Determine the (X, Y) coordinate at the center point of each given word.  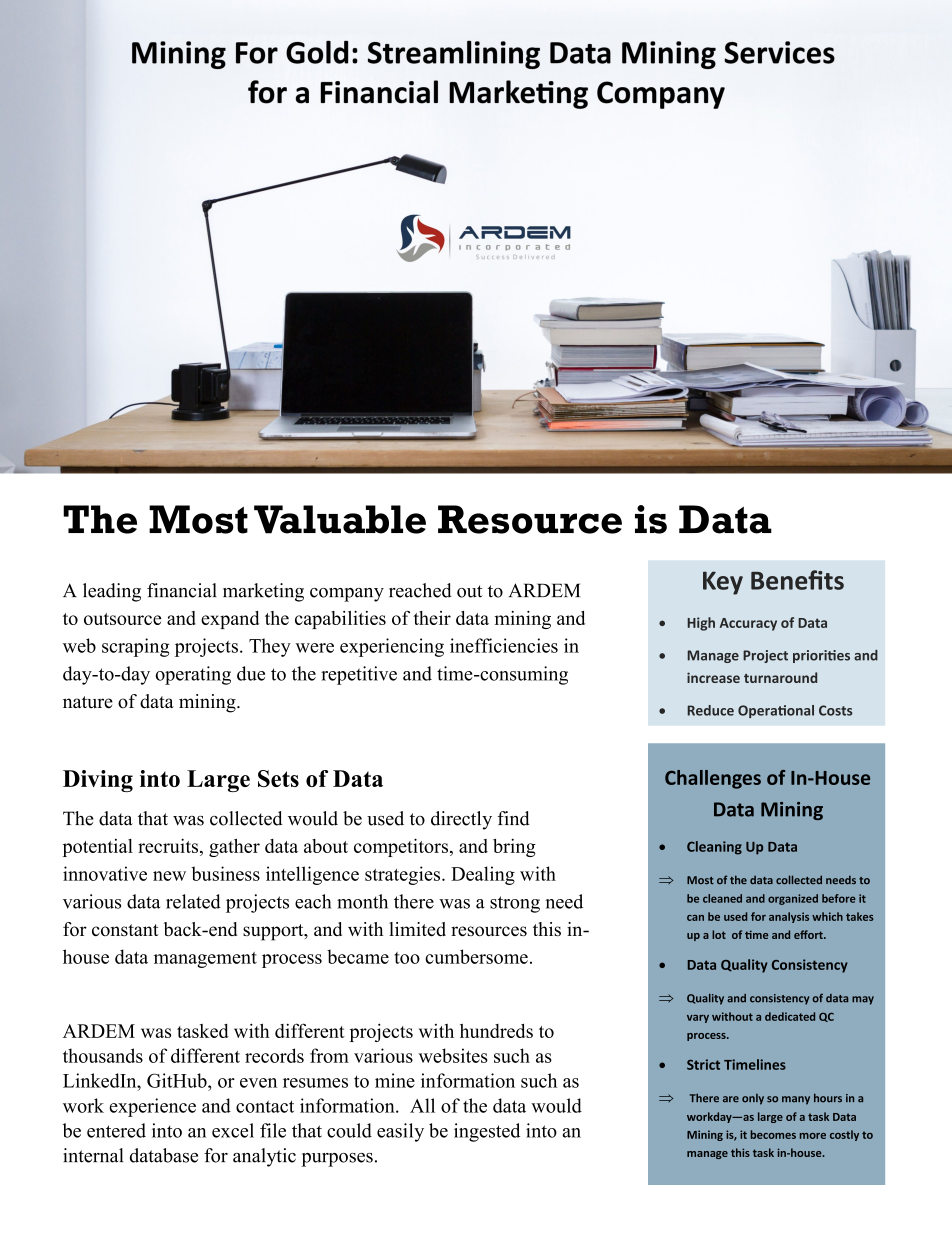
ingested (487, 1132)
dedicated (790, 1016)
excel (233, 1130)
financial (182, 590)
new (169, 876)
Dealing (483, 875)
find (513, 818)
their (432, 618)
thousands (103, 1055)
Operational (776, 711)
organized (793, 899)
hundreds (496, 1031)
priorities (821, 656)
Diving (98, 781)
